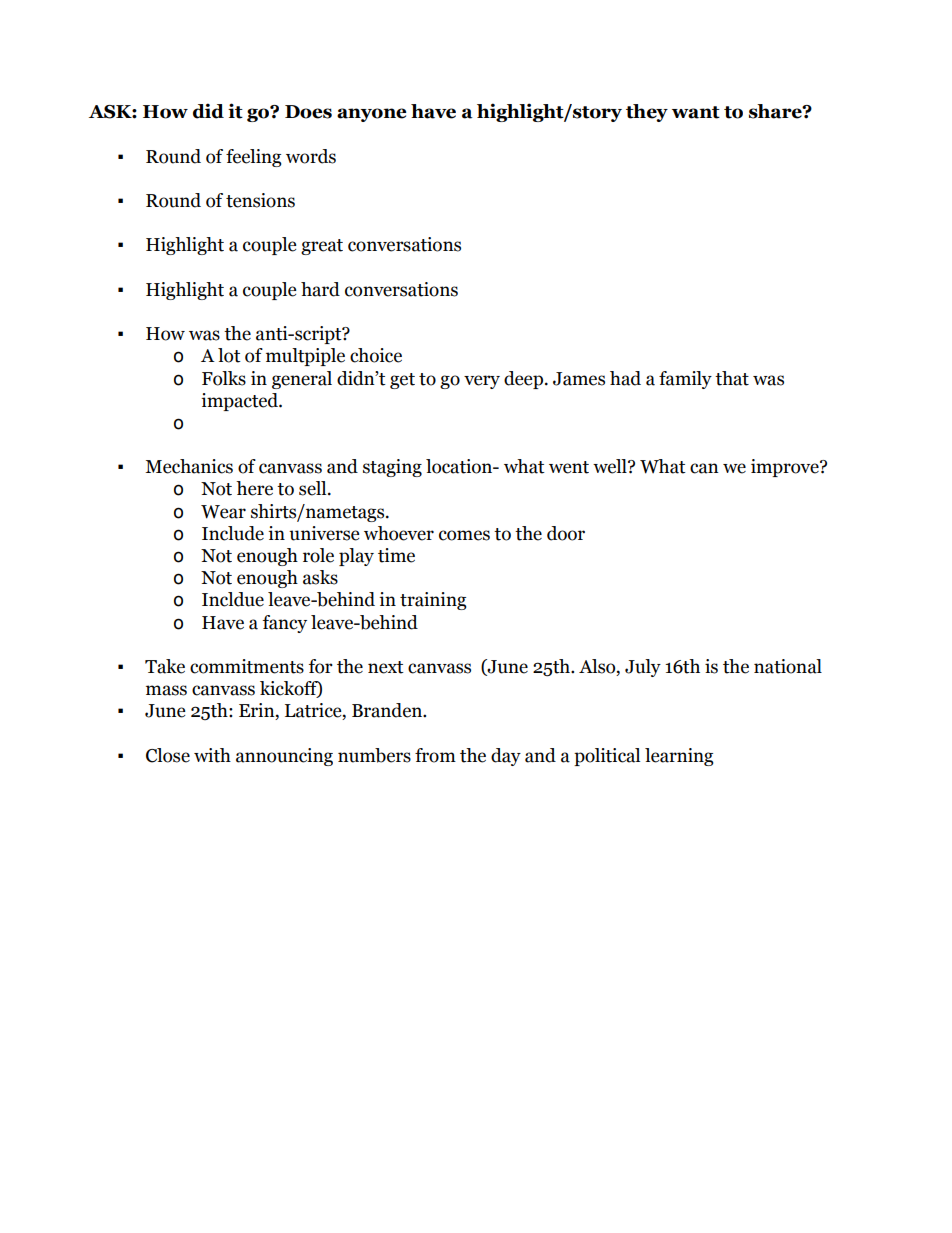 The width and height of the screenshot is (952, 1233). I want to click on very, so click(482, 382).
